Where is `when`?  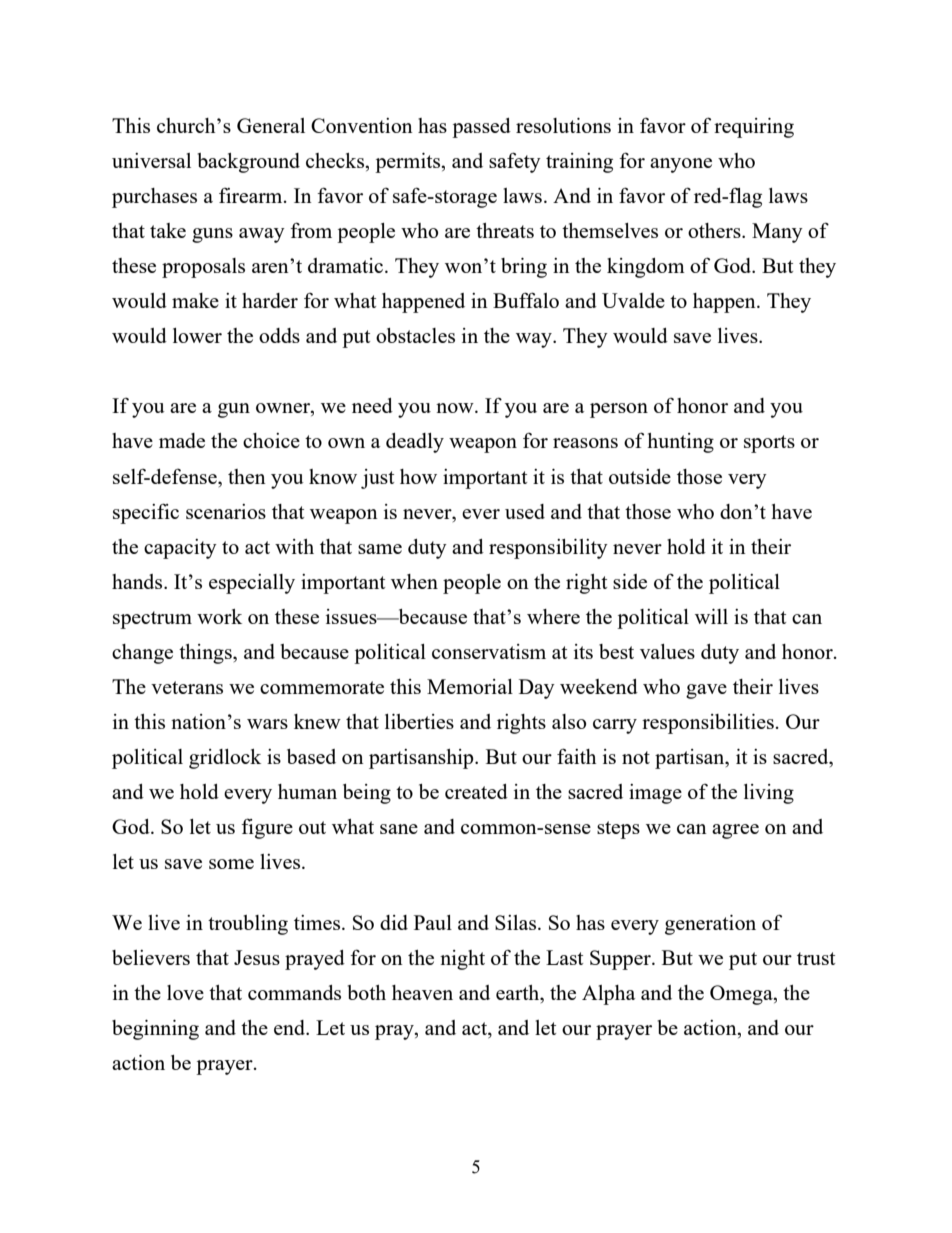
when is located at coordinates (414, 581).
